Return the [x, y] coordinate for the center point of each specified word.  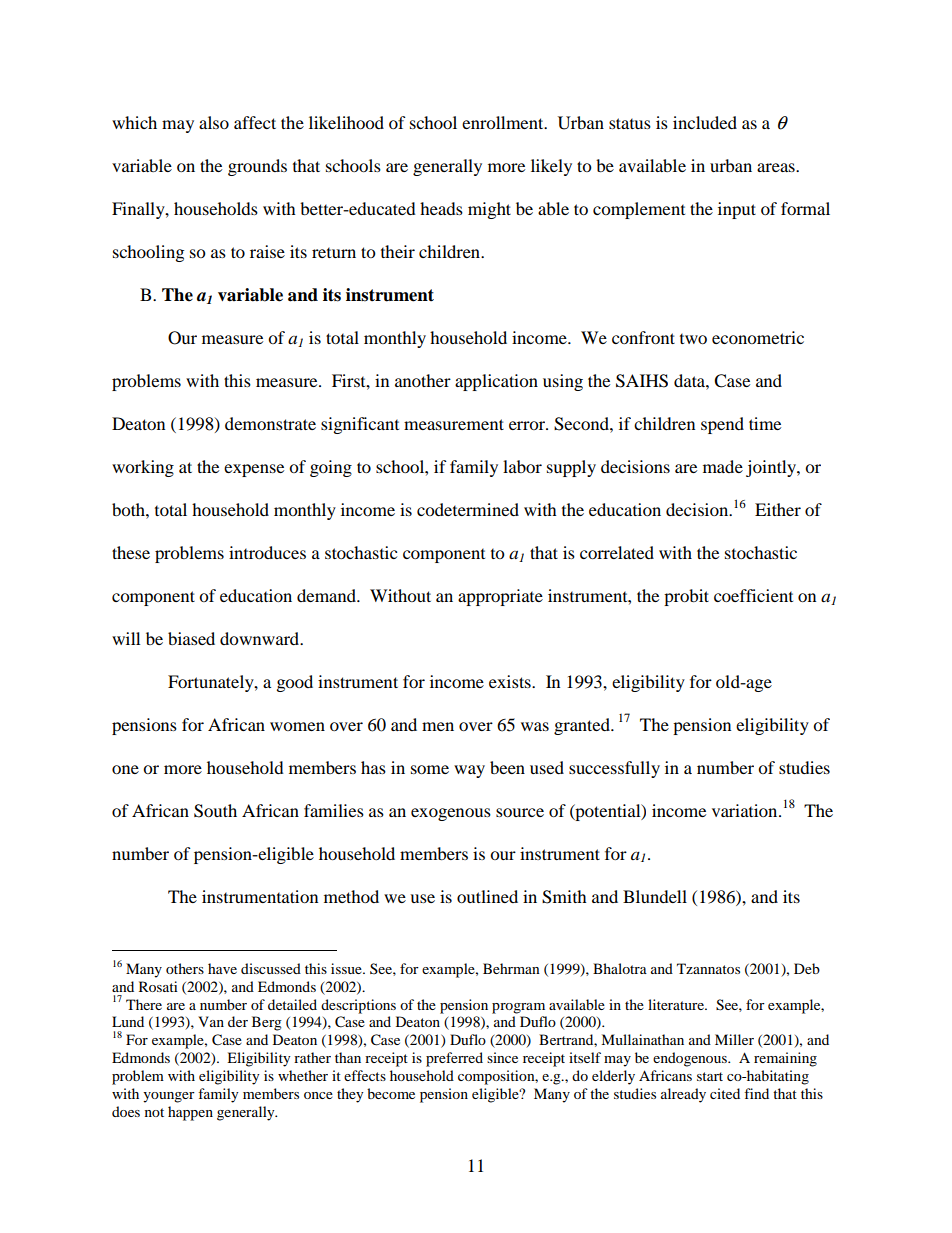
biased [191, 638]
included [705, 122]
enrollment [504, 122]
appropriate [500, 597]
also [214, 122]
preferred [454, 1059]
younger [169, 1097]
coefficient [753, 595]
